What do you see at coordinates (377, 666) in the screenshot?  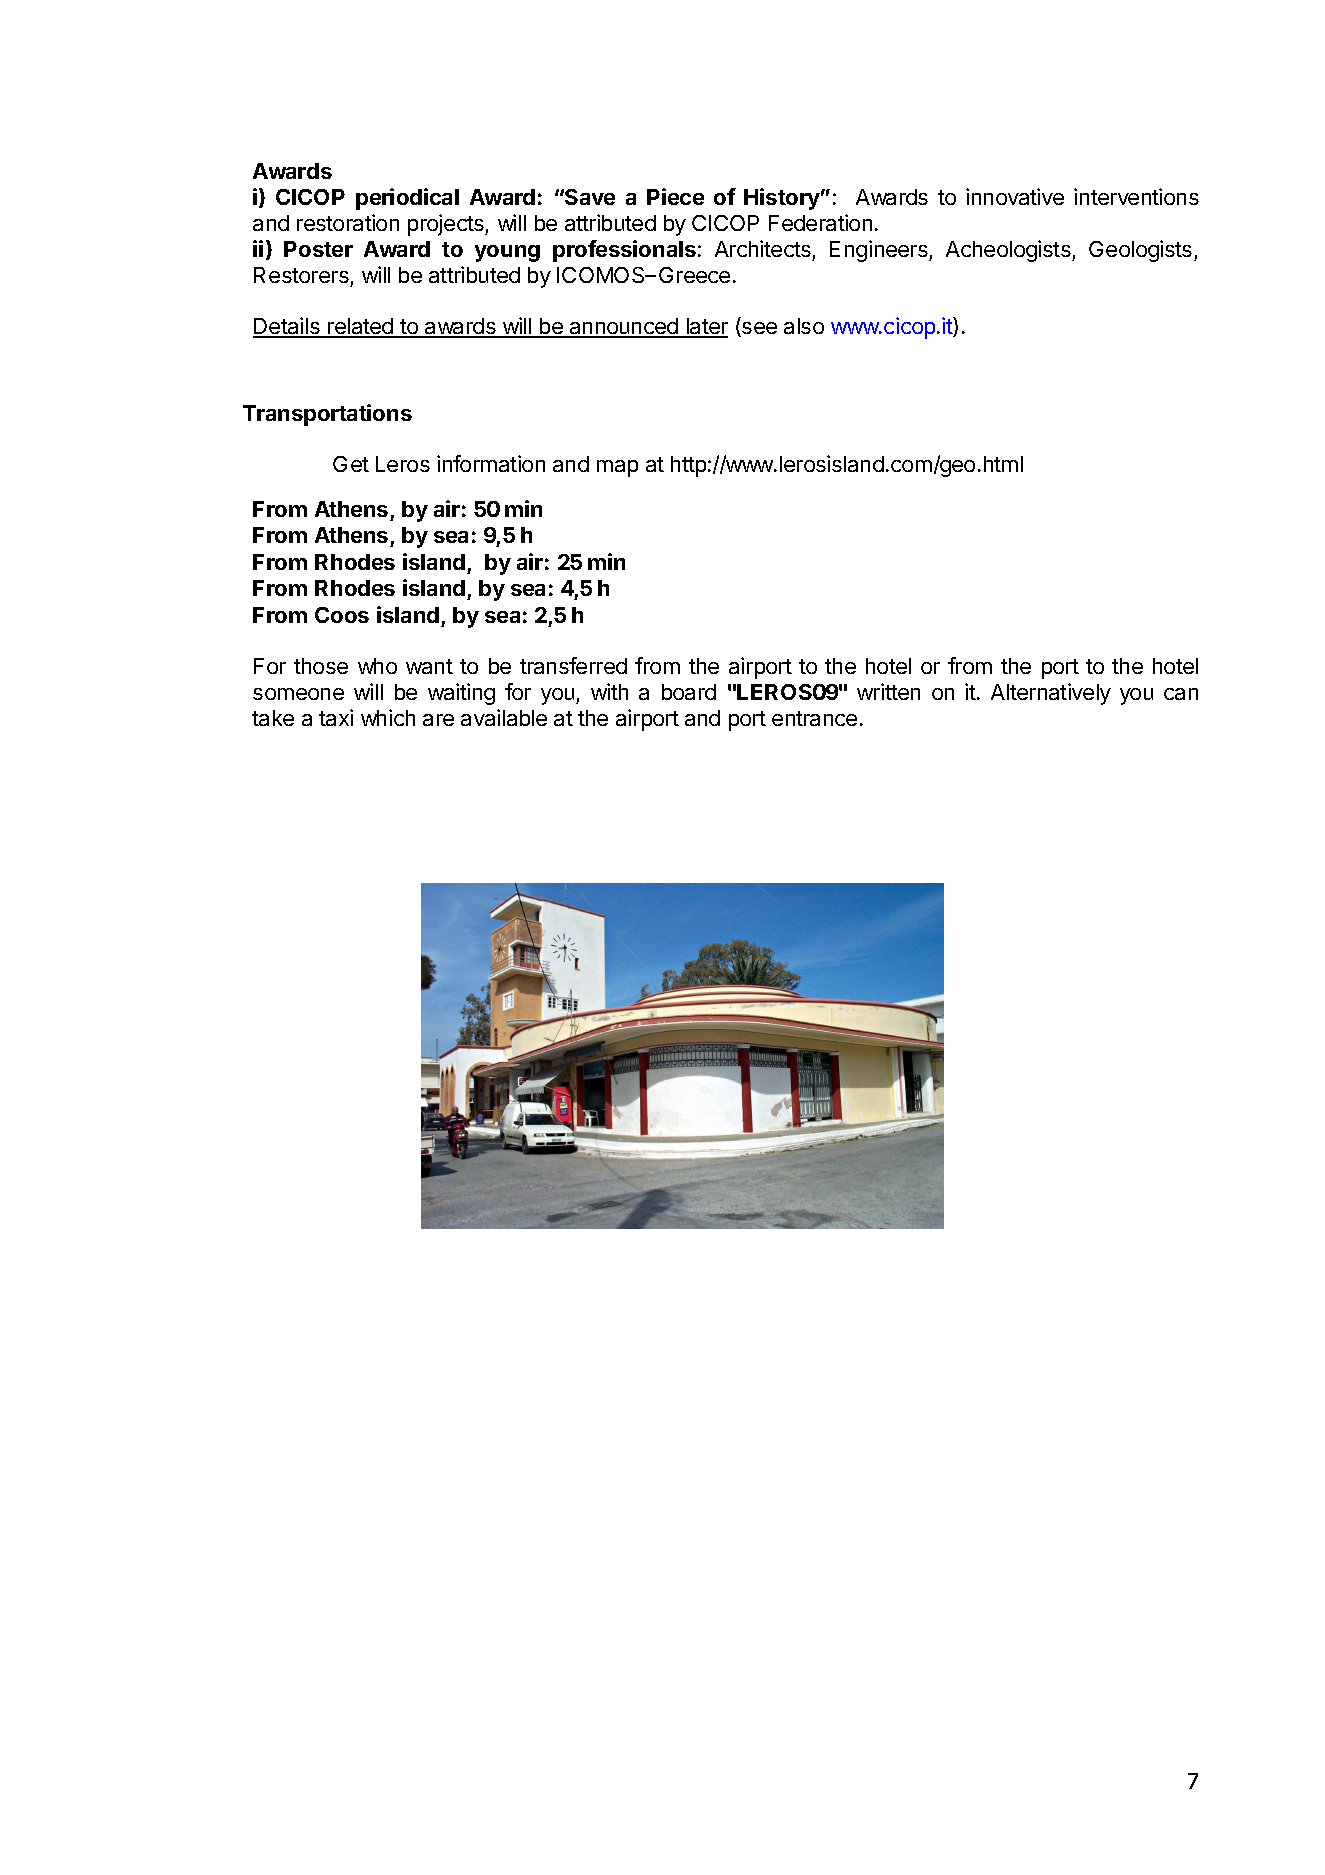 I see `who` at bounding box center [377, 666].
